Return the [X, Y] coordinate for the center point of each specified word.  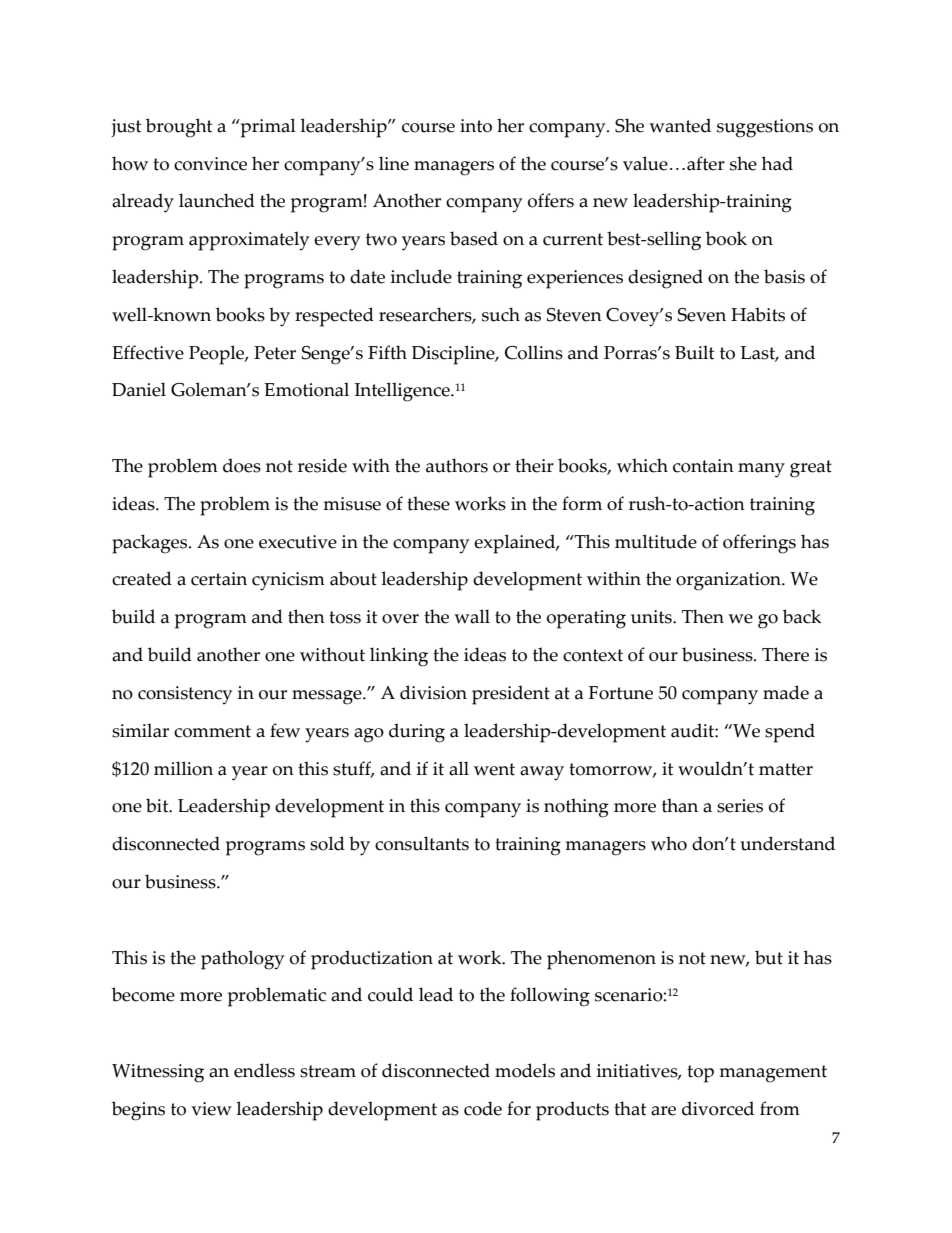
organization [729, 581]
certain [219, 579]
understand [787, 843]
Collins [534, 352]
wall [472, 616]
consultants [422, 843]
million [183, 768]
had [777, 163]
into [476, 126]
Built [694, 352]
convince [210, 164]
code [483, 1108]
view [211, 1109]
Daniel [139, 389]
